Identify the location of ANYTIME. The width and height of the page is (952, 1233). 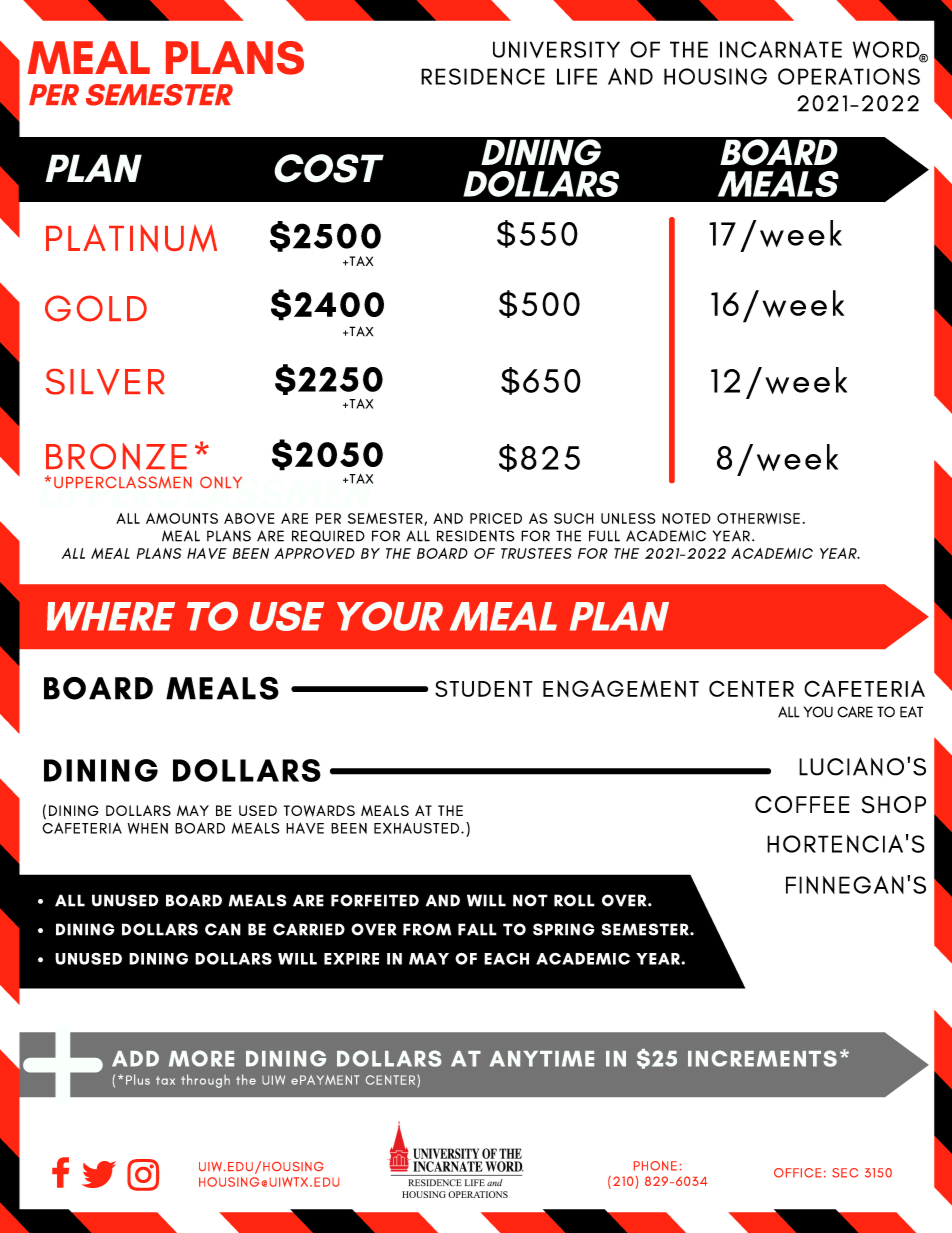
(542, 1059).
